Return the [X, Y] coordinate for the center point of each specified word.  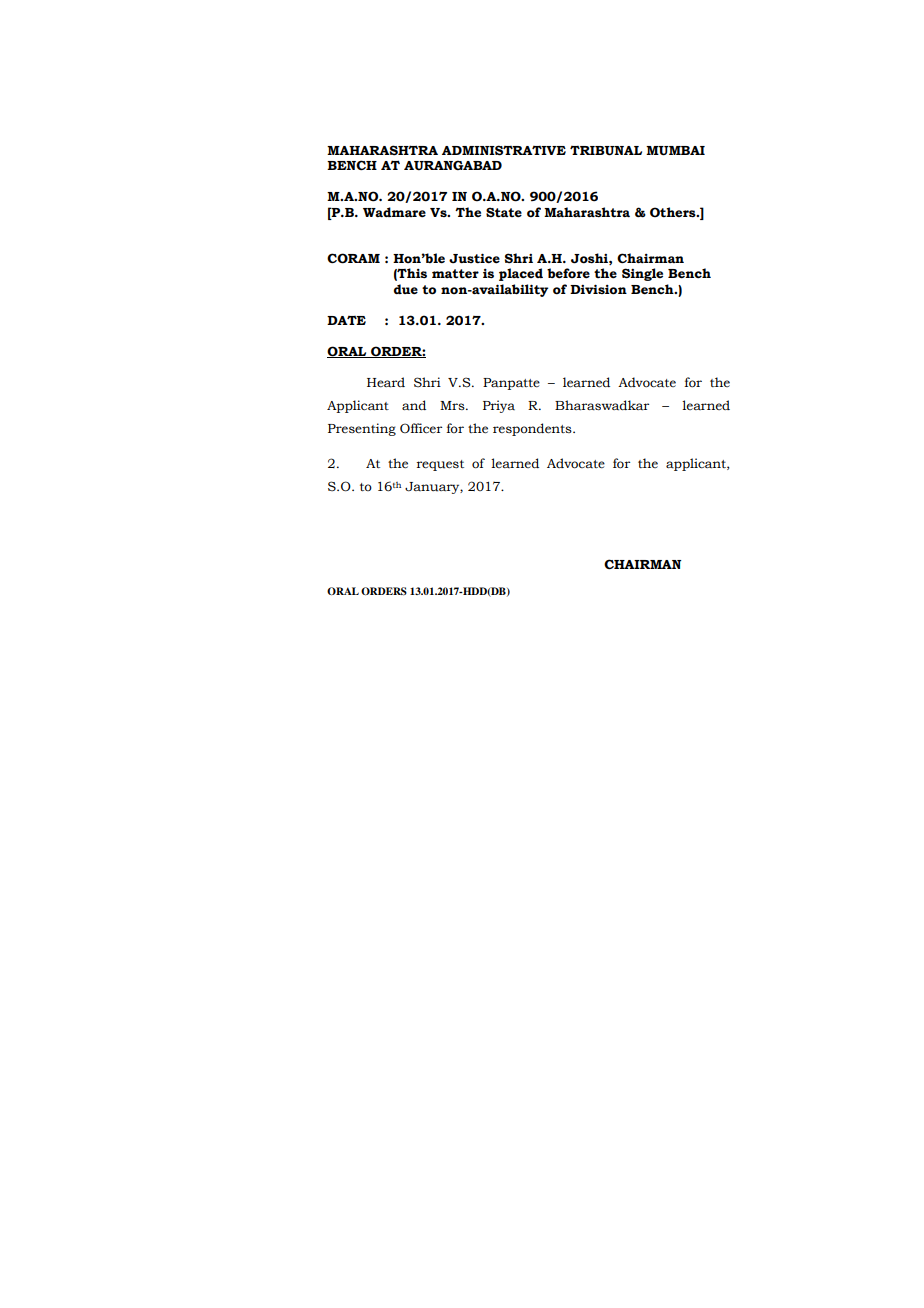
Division [598, 289]
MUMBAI [675, 151]
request [440, 465]
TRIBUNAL [606, 151]
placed [521, 274]
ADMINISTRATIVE [504, 150]
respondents [533, 429]
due [406, 289]
